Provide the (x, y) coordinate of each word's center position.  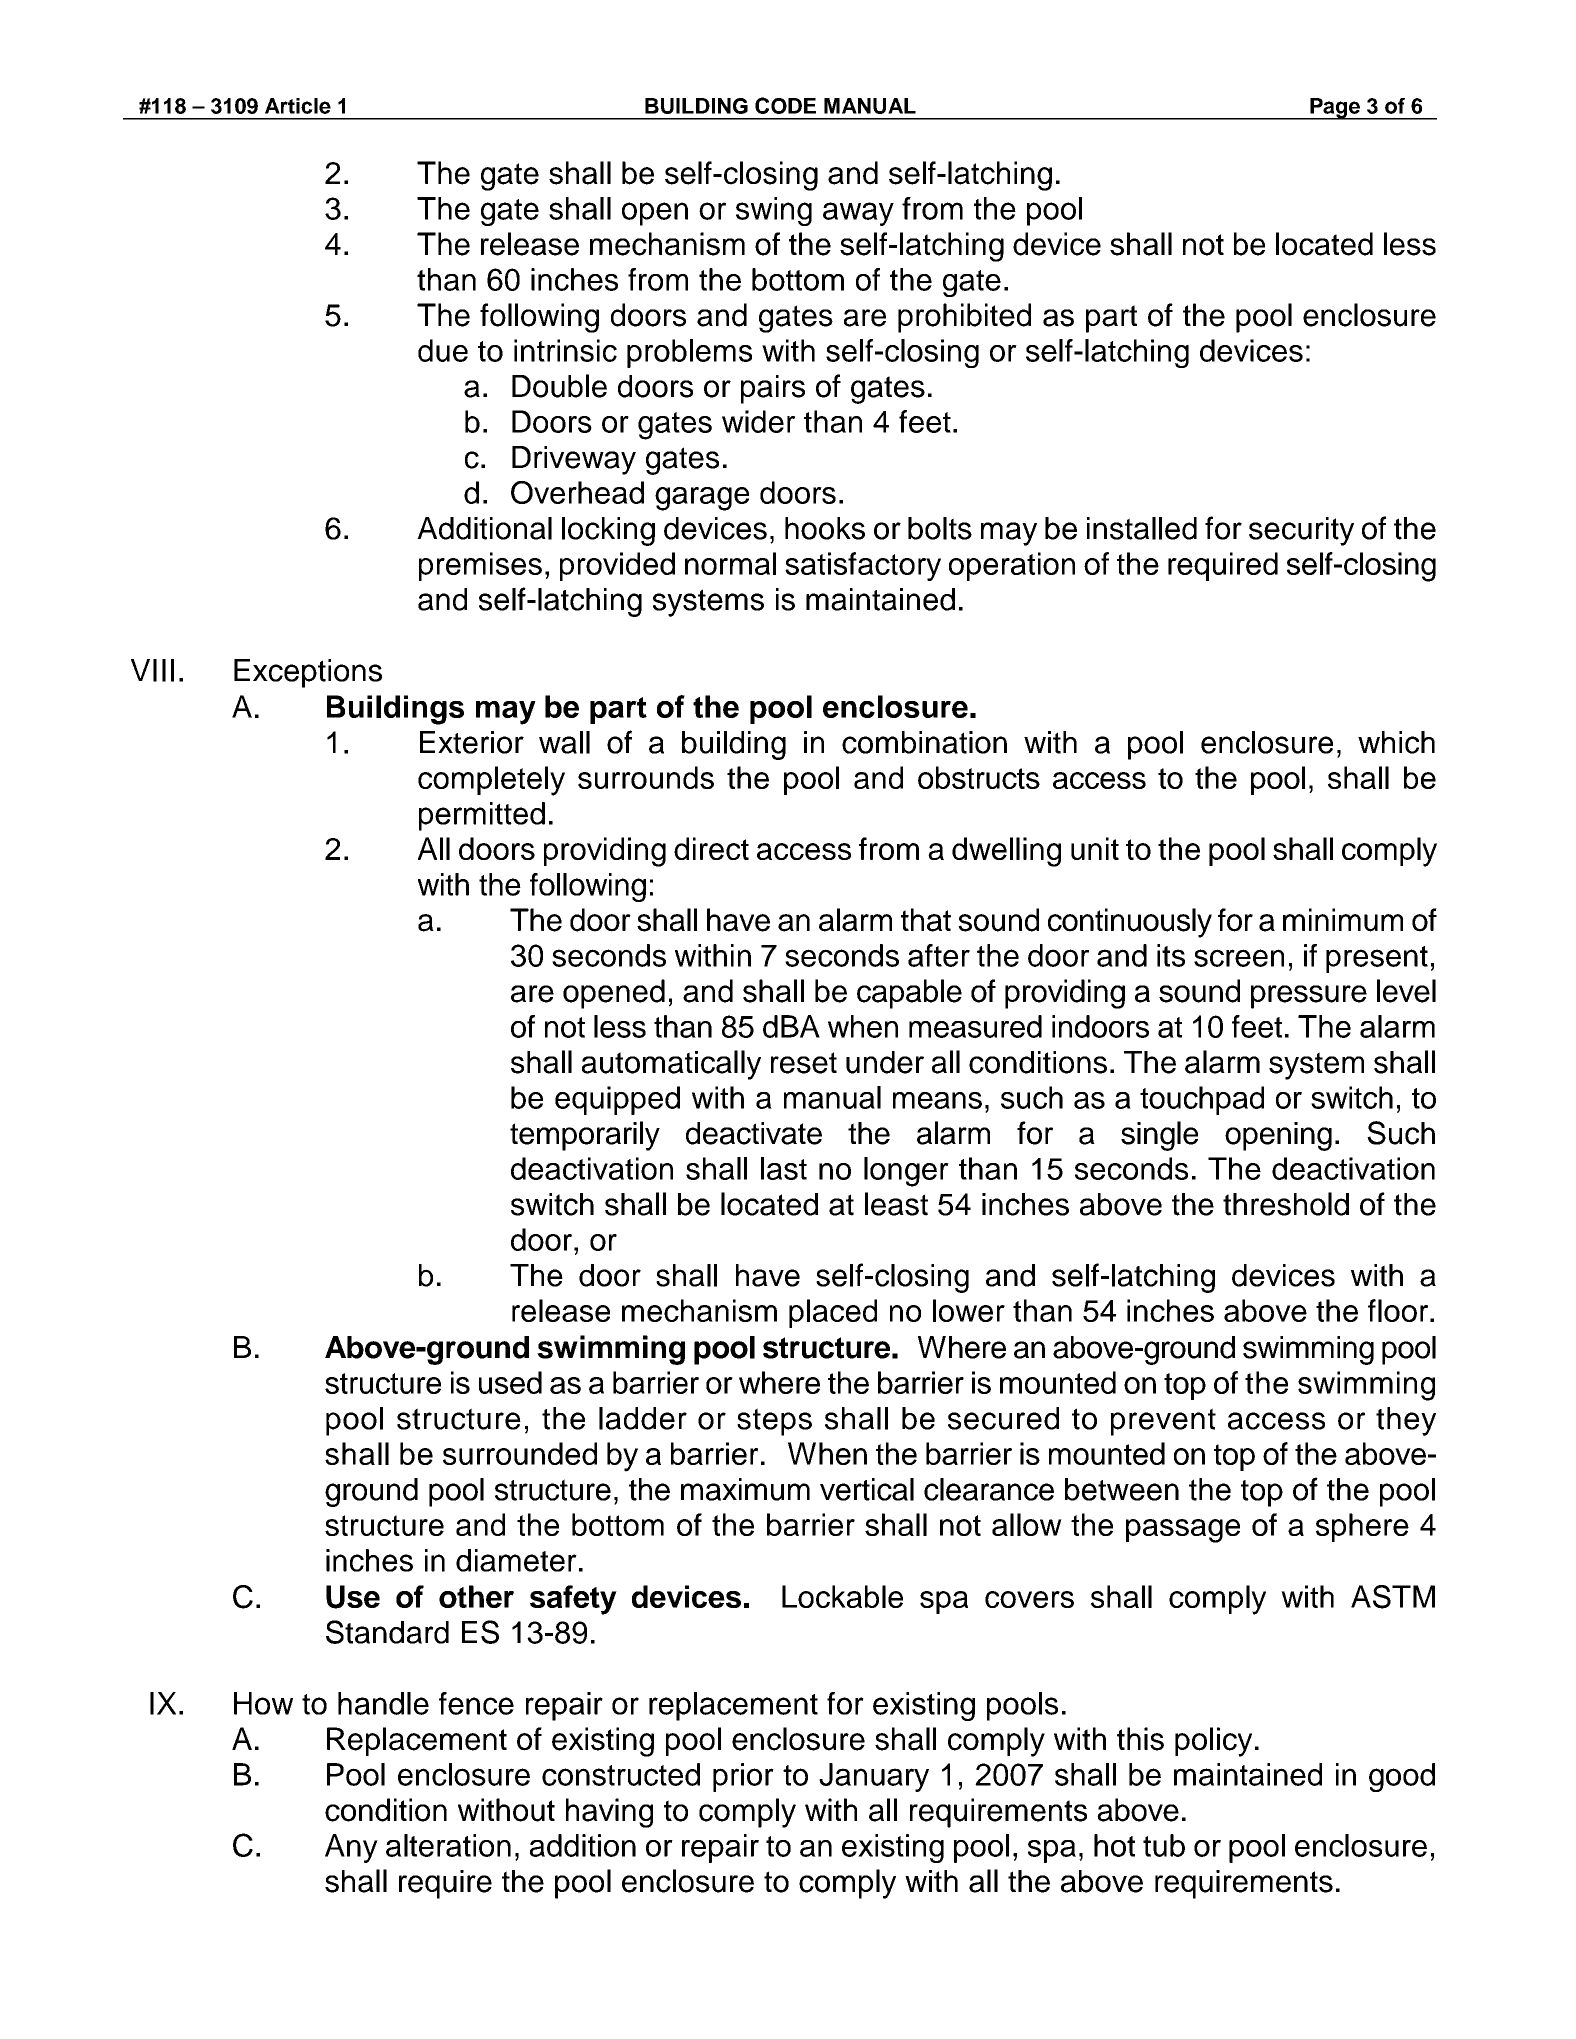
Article (298, 106)
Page (1335, 109)
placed (833, 1313)
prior (743, 1777)
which (1396, 742)
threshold (1286, 1204)
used (510, 1382)
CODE (785, 105)
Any (351, 1848)
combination (924, 742)
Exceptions (308, 673)
